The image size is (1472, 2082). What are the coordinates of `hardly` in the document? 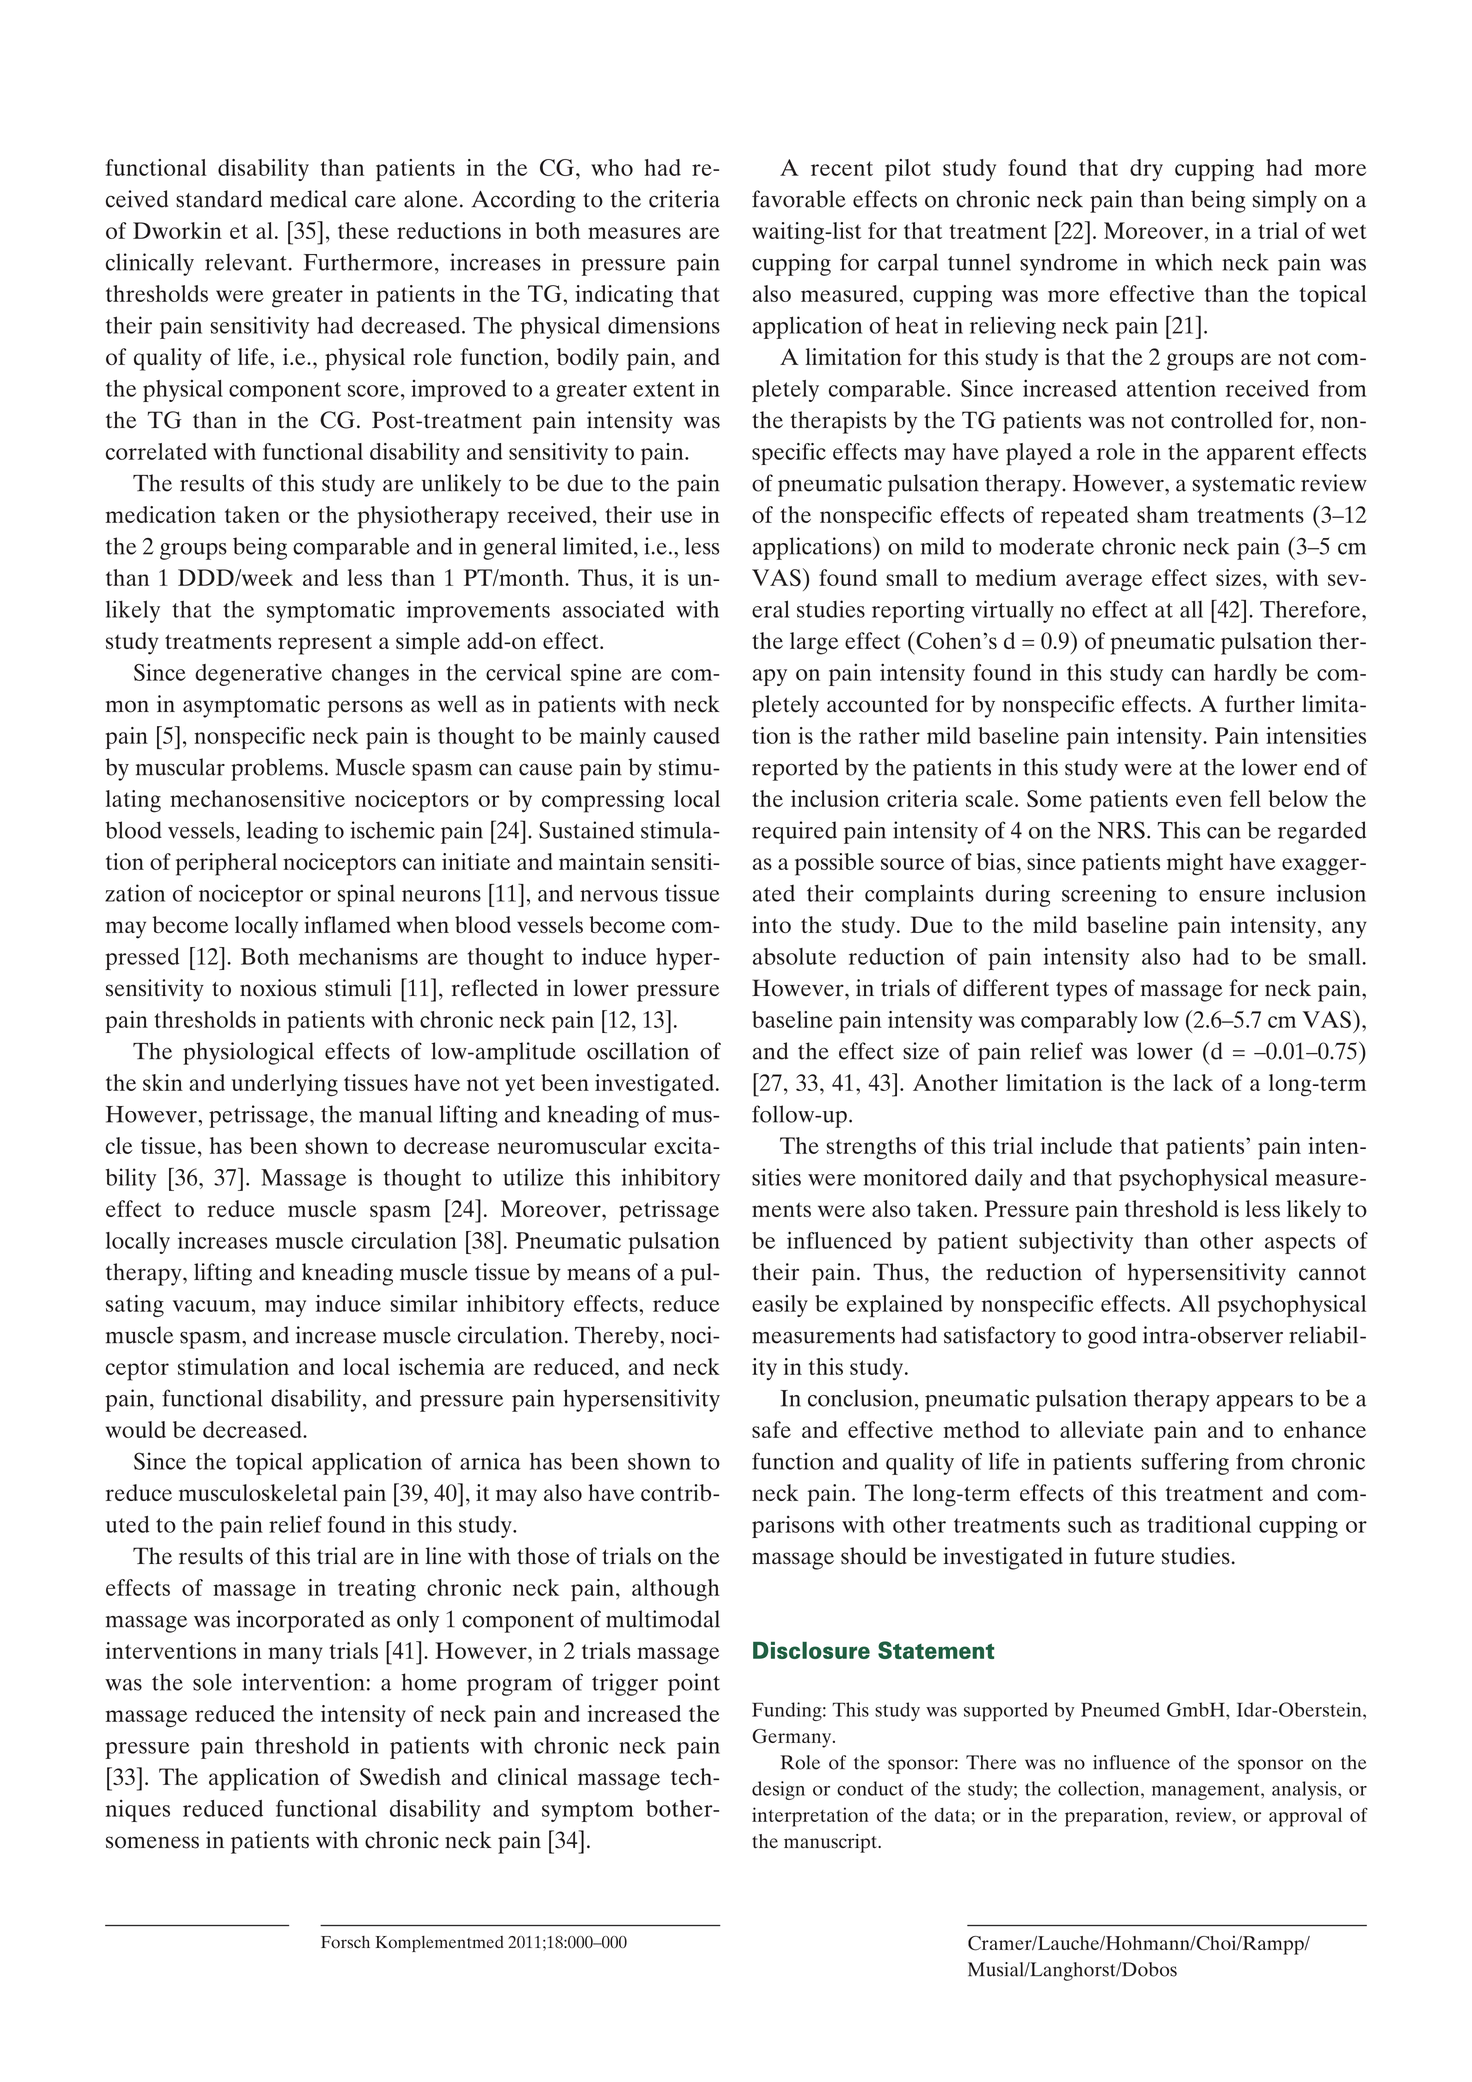 It's located at (1245, 675).
